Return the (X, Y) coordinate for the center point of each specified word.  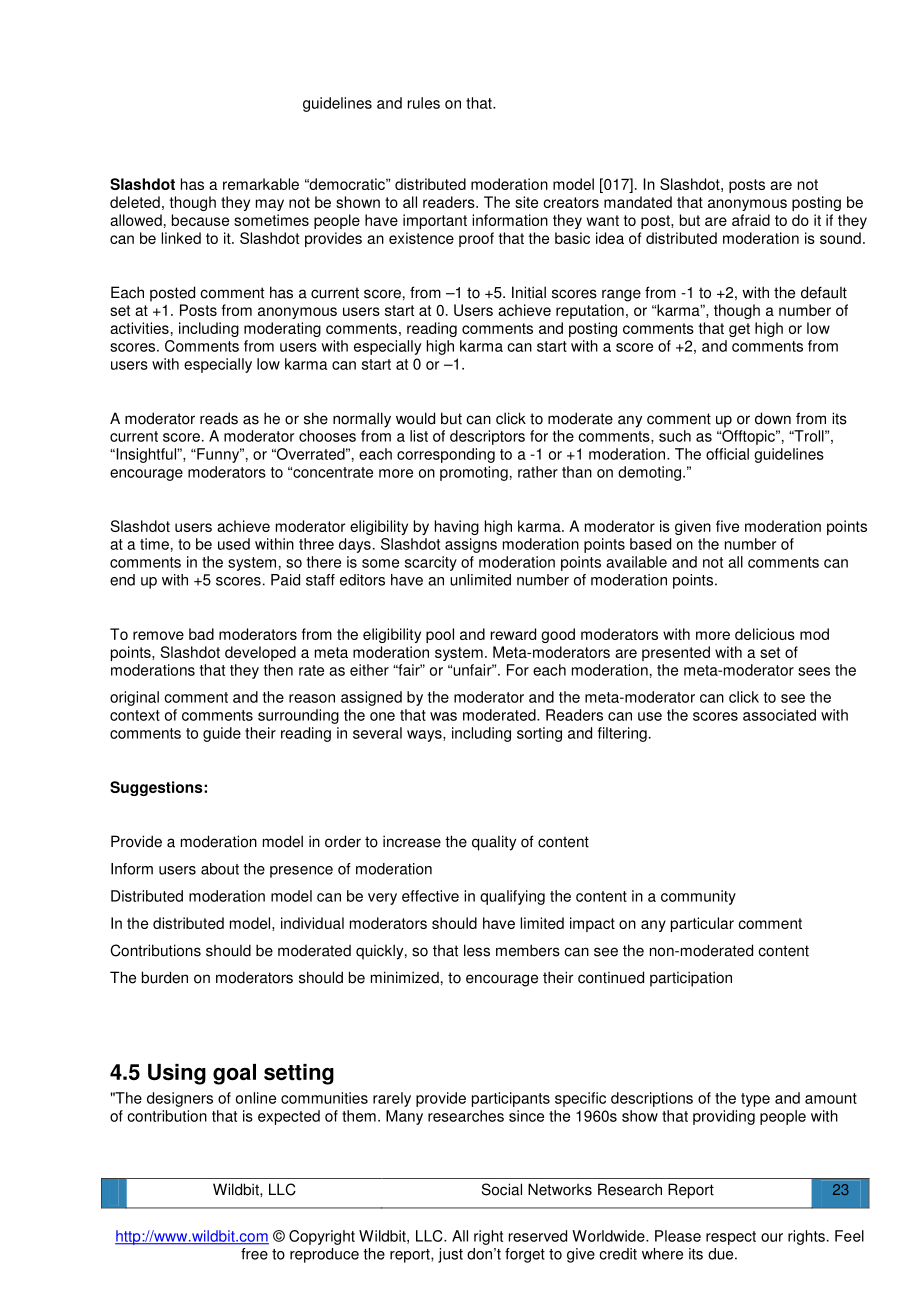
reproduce (324, 1255)
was (443, 716)
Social (502, 1189)
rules (424, 103)
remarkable (261, 184)
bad (201, 634)
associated (779, 715)
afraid (751, 220)
